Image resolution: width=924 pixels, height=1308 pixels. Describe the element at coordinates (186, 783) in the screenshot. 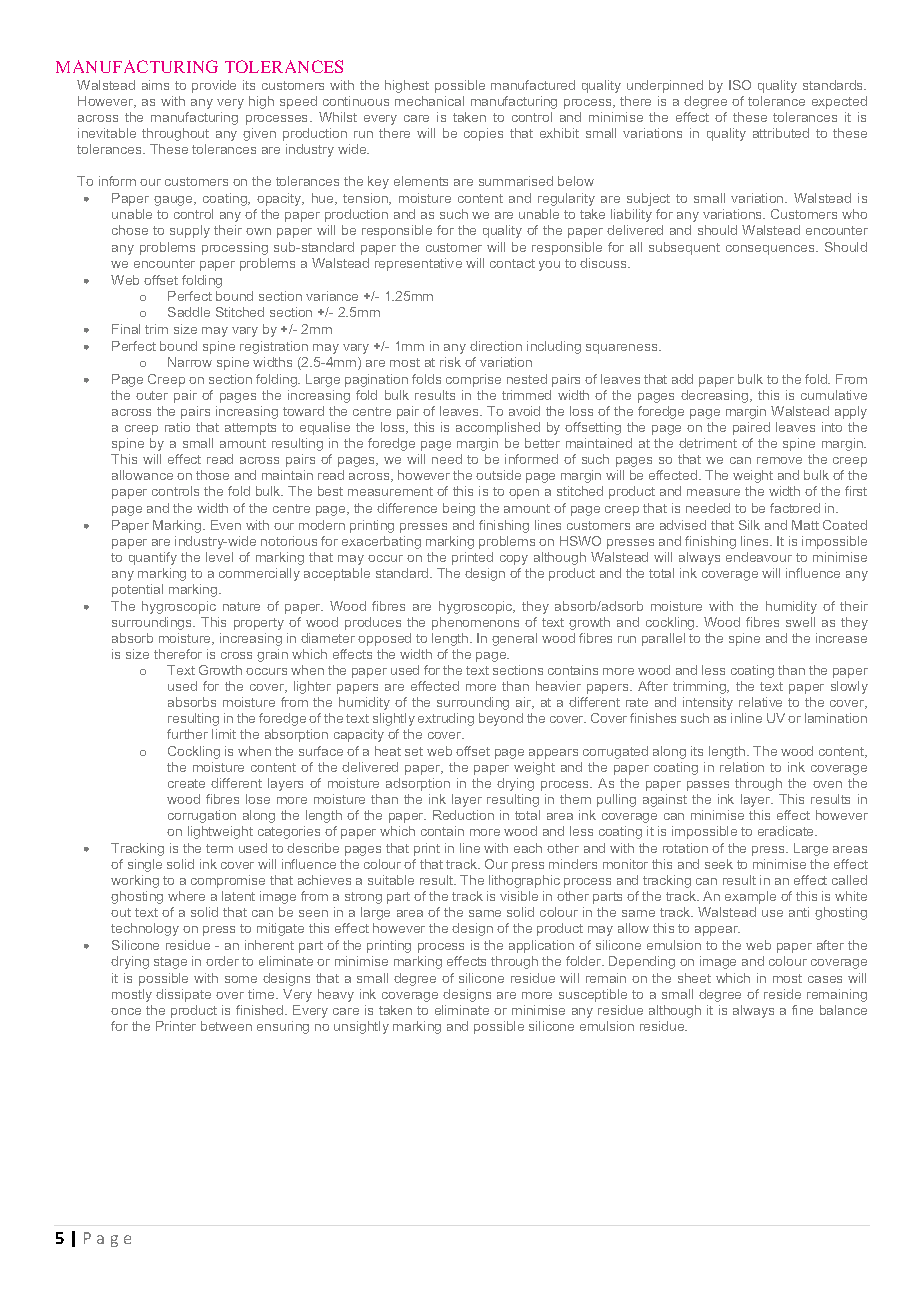

I see `create` at that location.
